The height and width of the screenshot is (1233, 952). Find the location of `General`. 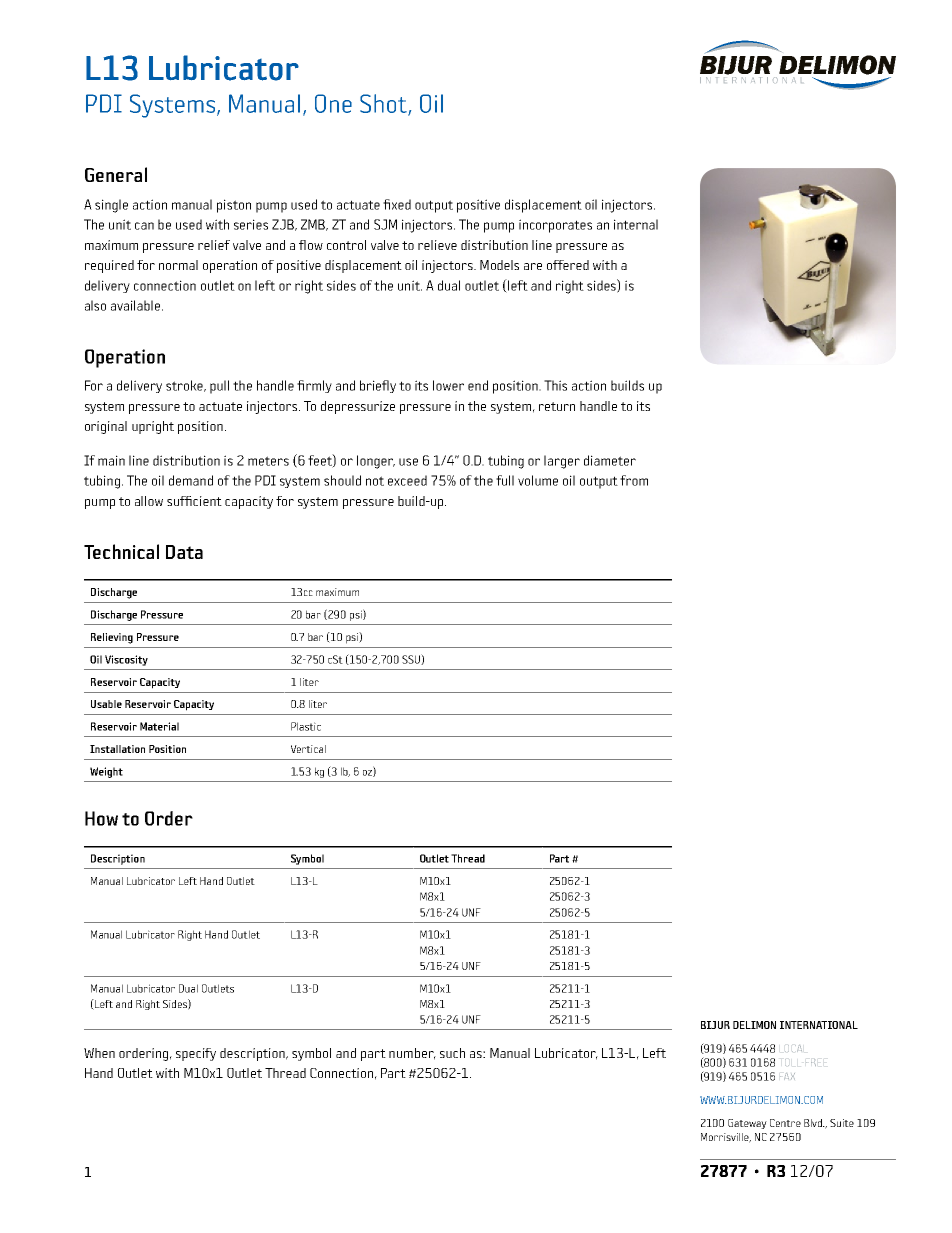

General is located at coordinates (116, 174).
